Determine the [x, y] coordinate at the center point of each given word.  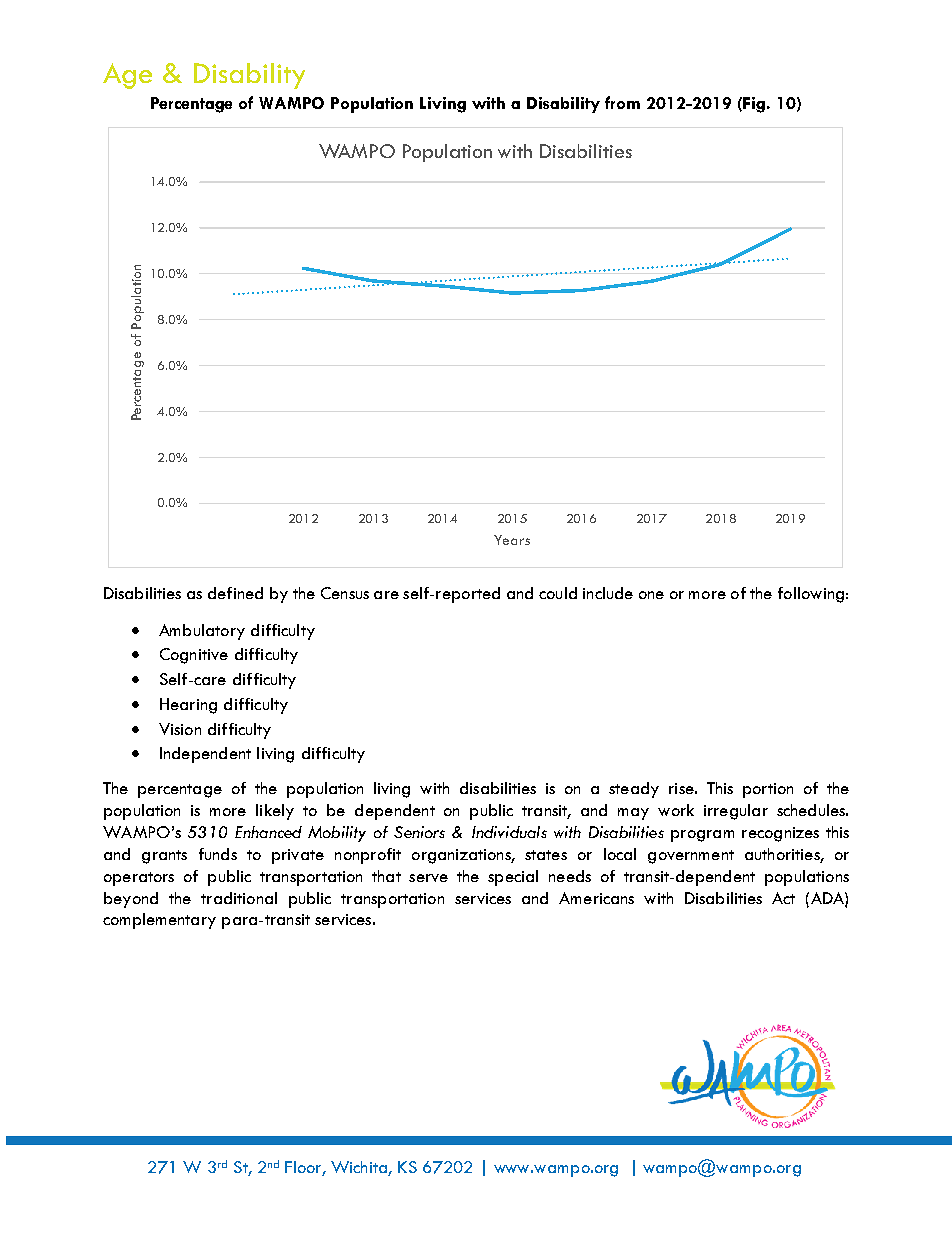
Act [783, 898]
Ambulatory [202, 632]
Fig [755, 105]
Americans [596, 898]
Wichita [359, 1167]
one [651, 595]
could [558, 593]
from [622, 102]
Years [512, 540]
